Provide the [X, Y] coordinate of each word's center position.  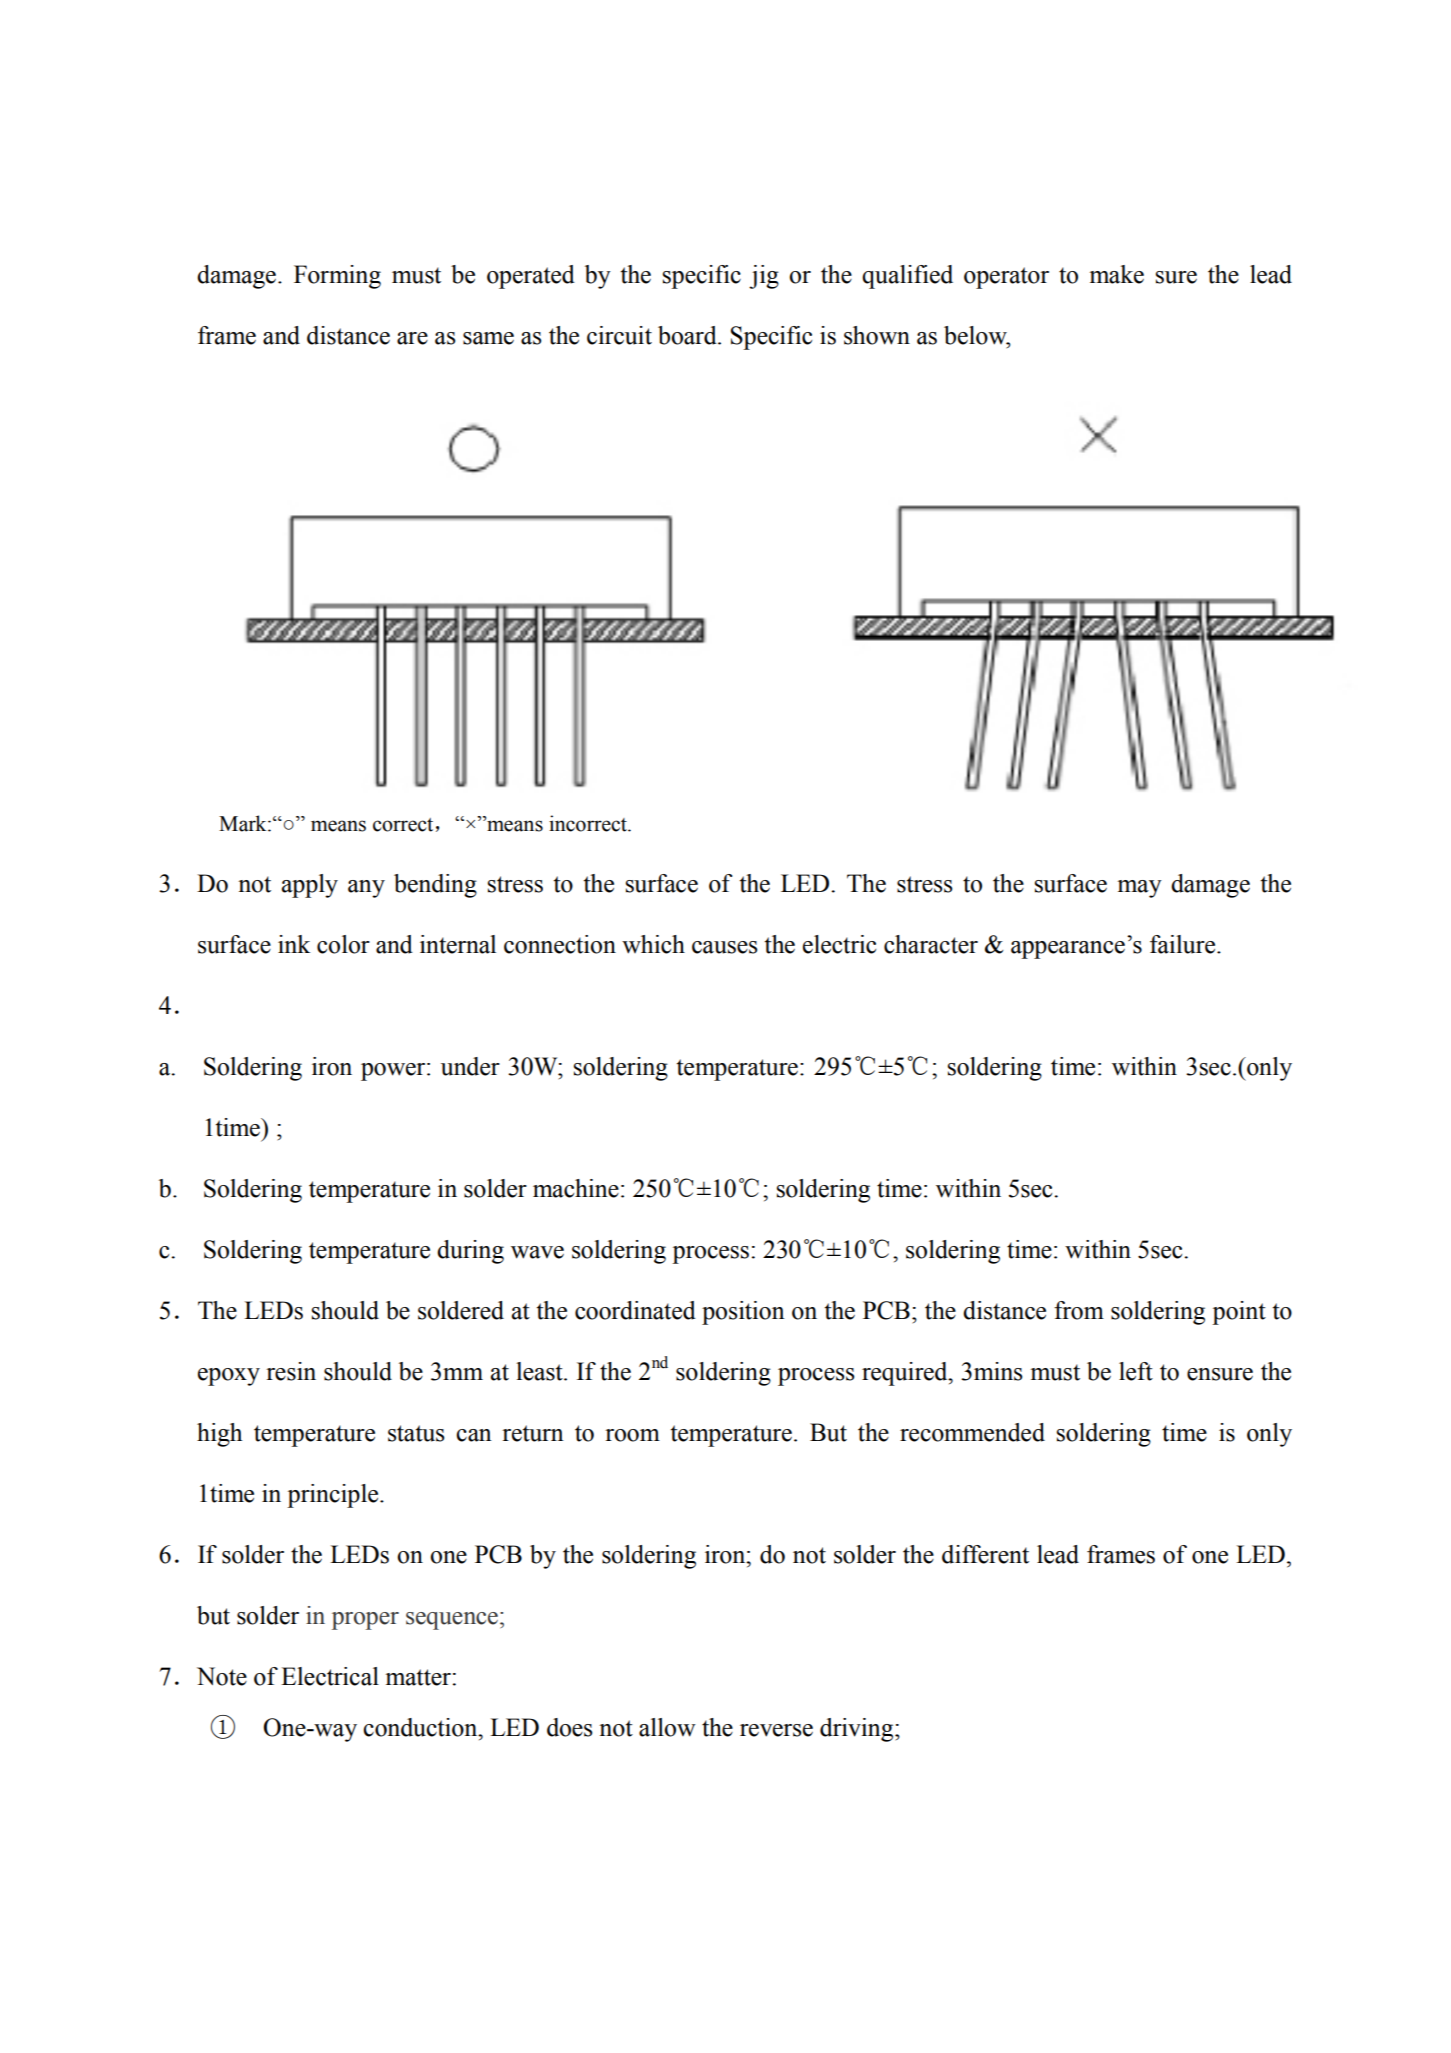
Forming [337, 277]
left [1136, 1371]
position [743, 1313]
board [688, 335]
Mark [244, 823]
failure [1184, 944]
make [1117, 274]
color [343, 944]
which [653, 944]
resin [291, 1371]
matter [418, 1677]
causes [724, 947]
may [1140, 889]
